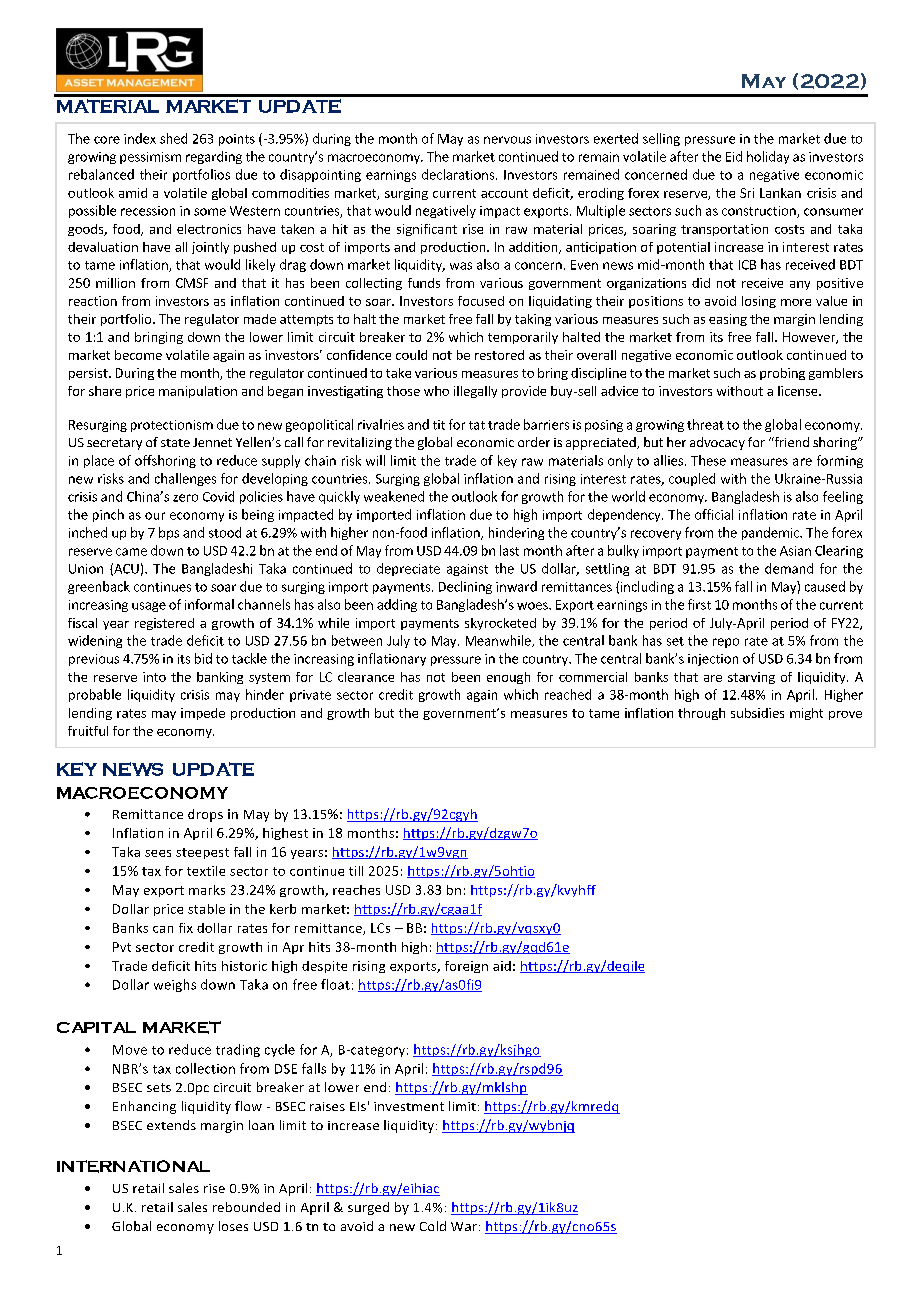 The width and height of the screenshot is (924, 1308). I want to click on INTERNATIONAL, so click(133, 1166).
